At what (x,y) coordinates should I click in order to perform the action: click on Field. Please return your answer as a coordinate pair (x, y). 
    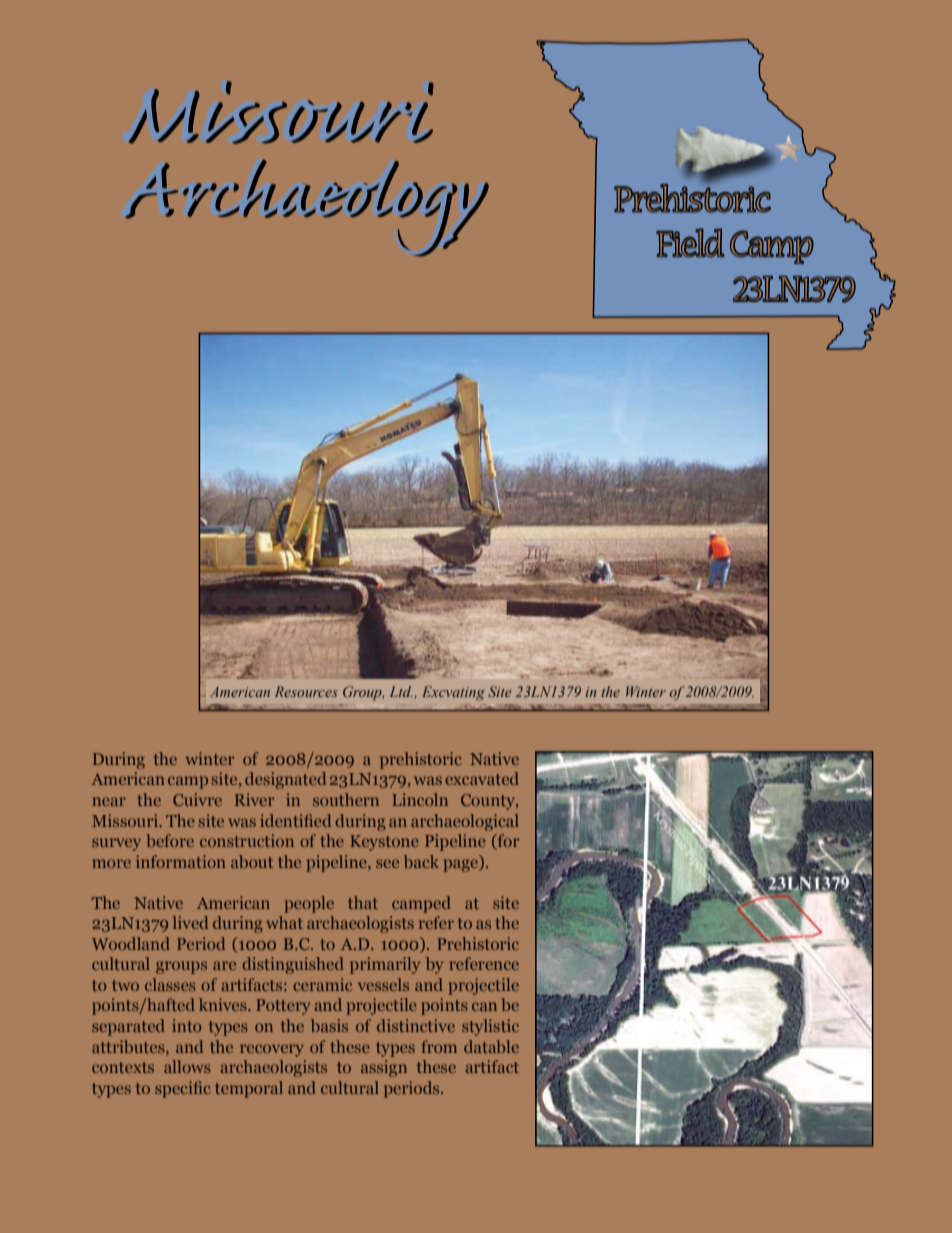
    Looking at the image, I should click on (690, 243).
